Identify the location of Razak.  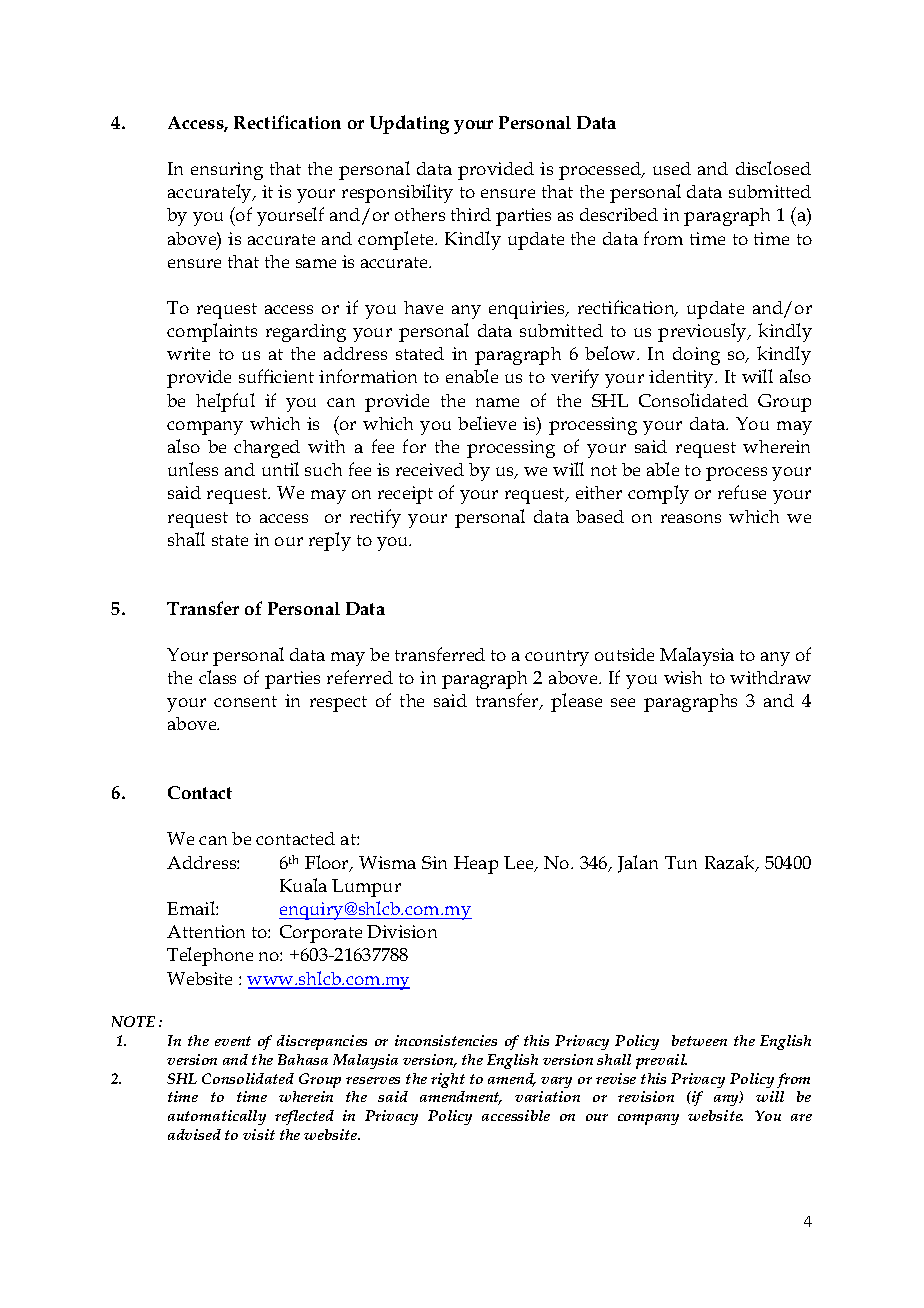
(731, 863).
